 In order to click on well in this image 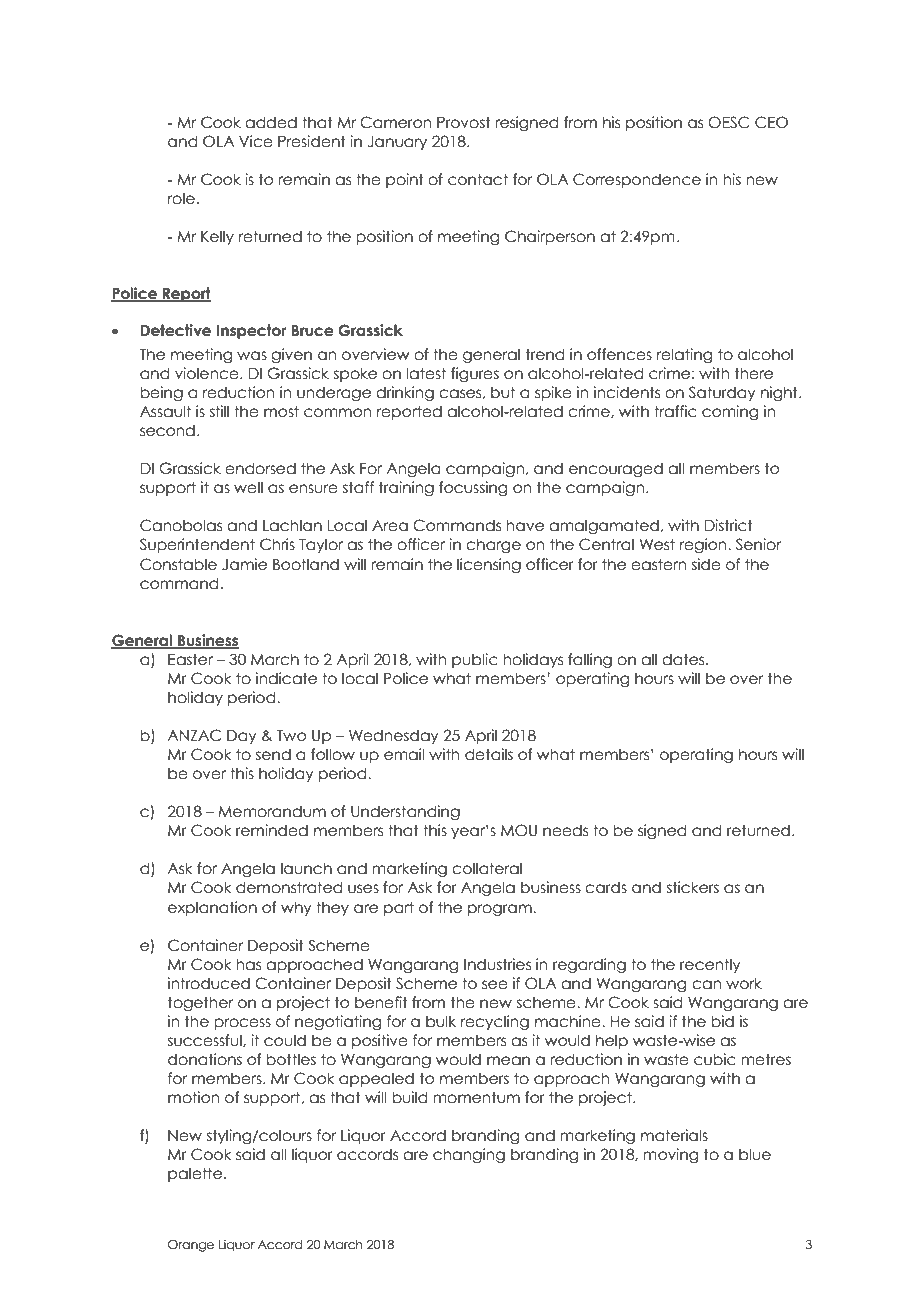, I will do `click(248, 487)`.
